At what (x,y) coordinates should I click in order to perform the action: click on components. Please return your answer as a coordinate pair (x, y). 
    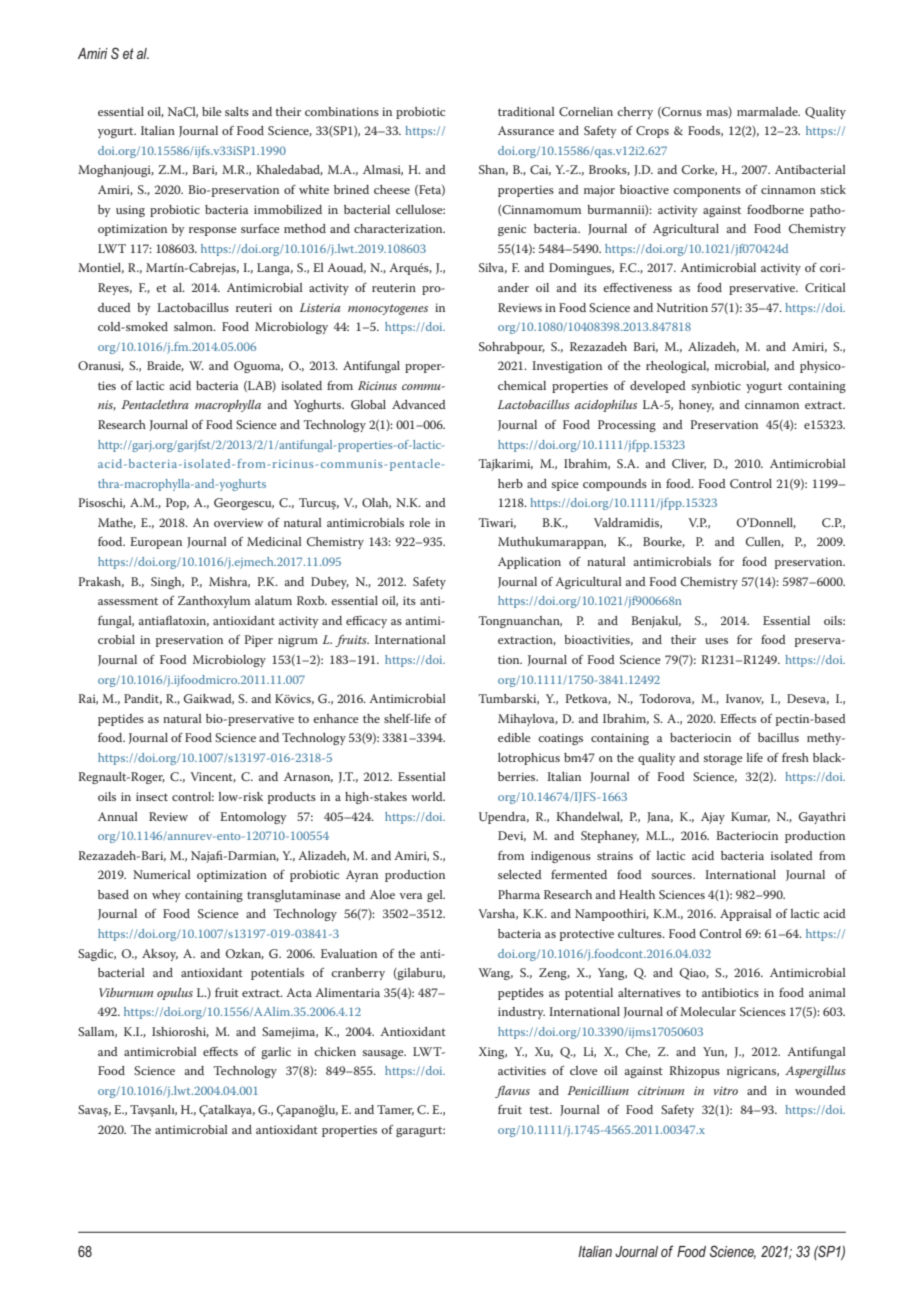
    Looking at the image, I should click on (707, 191).
